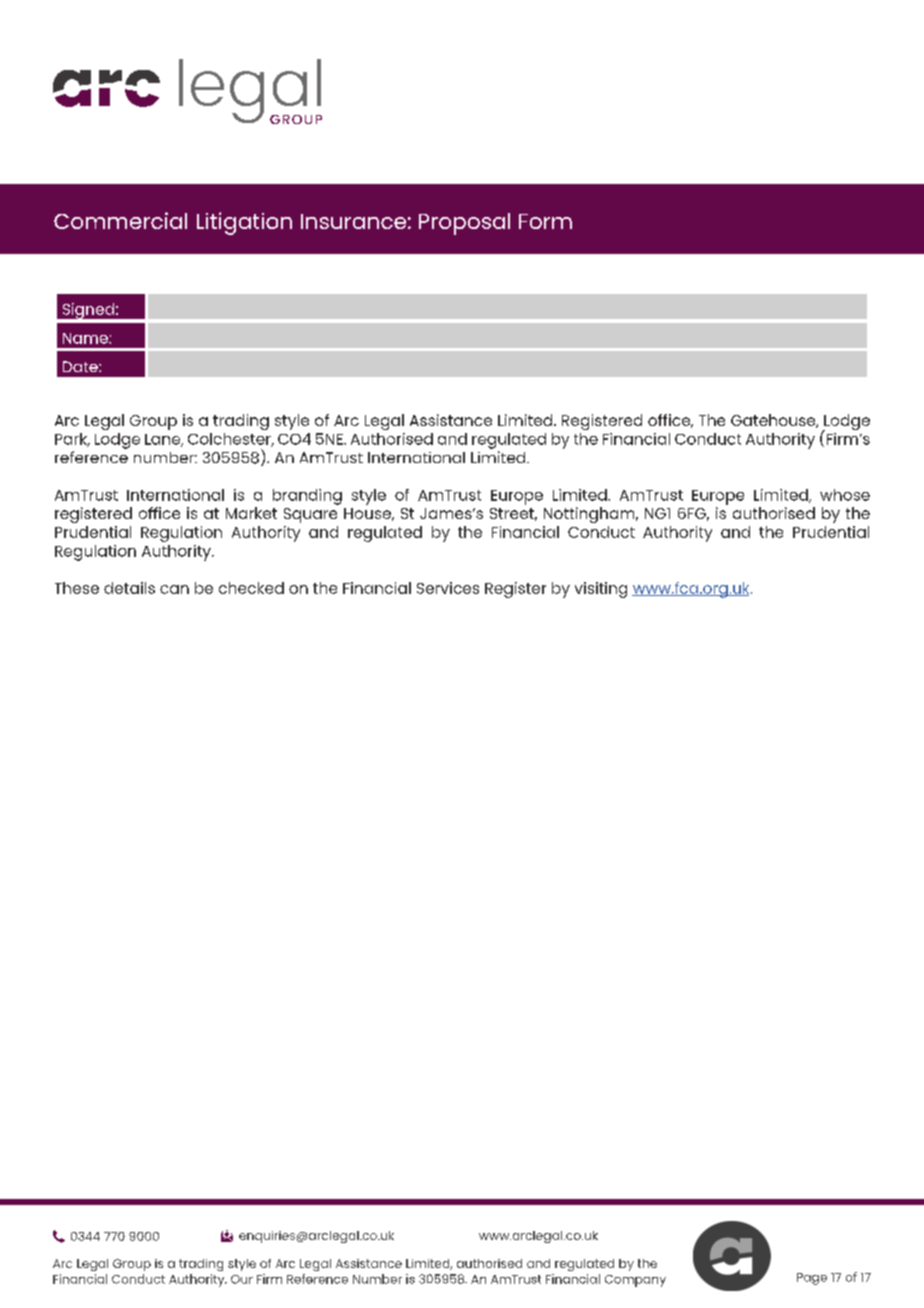  Describe the element at coordinates (635, 1281) in the page. I see `Company` at that location.
